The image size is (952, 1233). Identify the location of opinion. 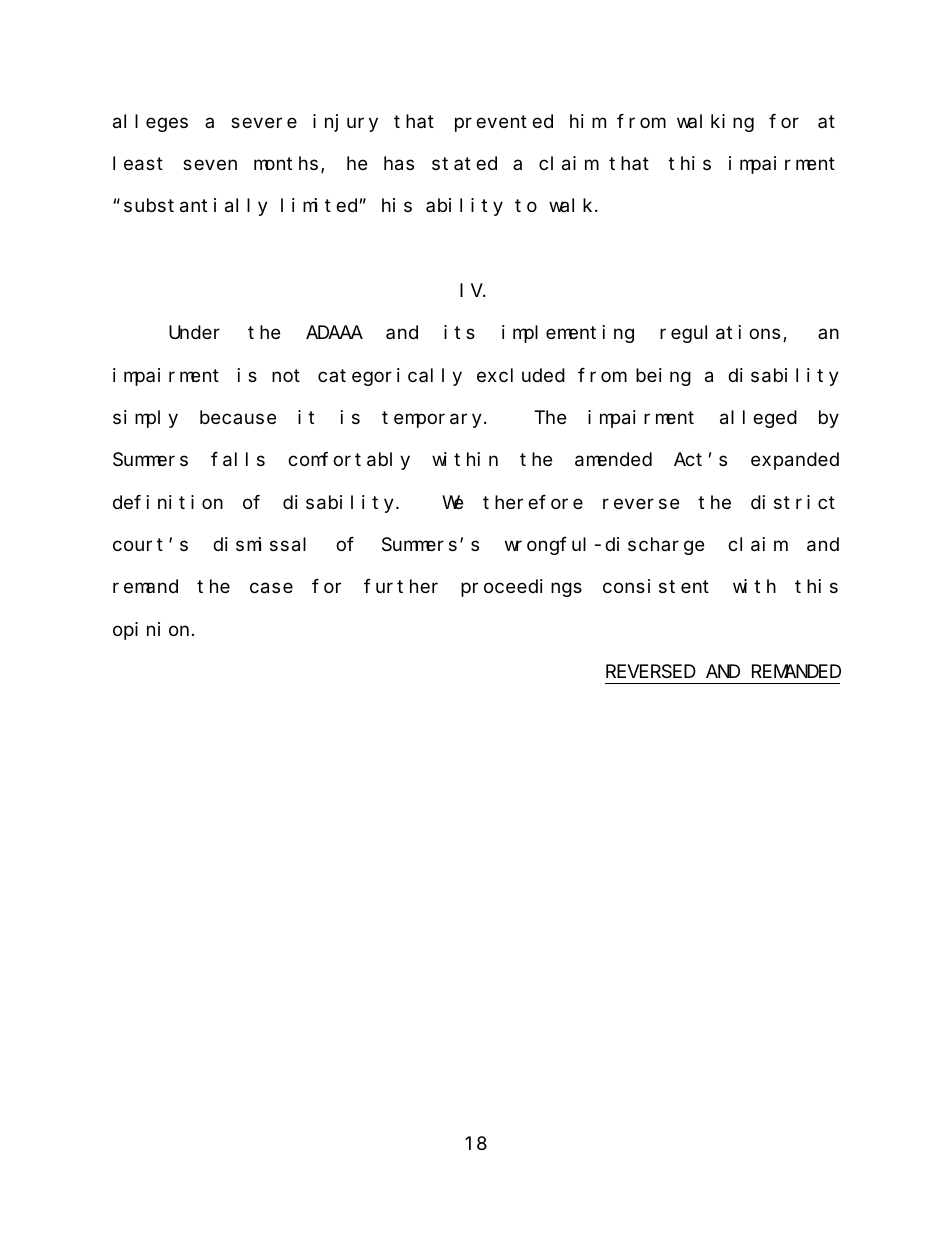
(151, 631).
